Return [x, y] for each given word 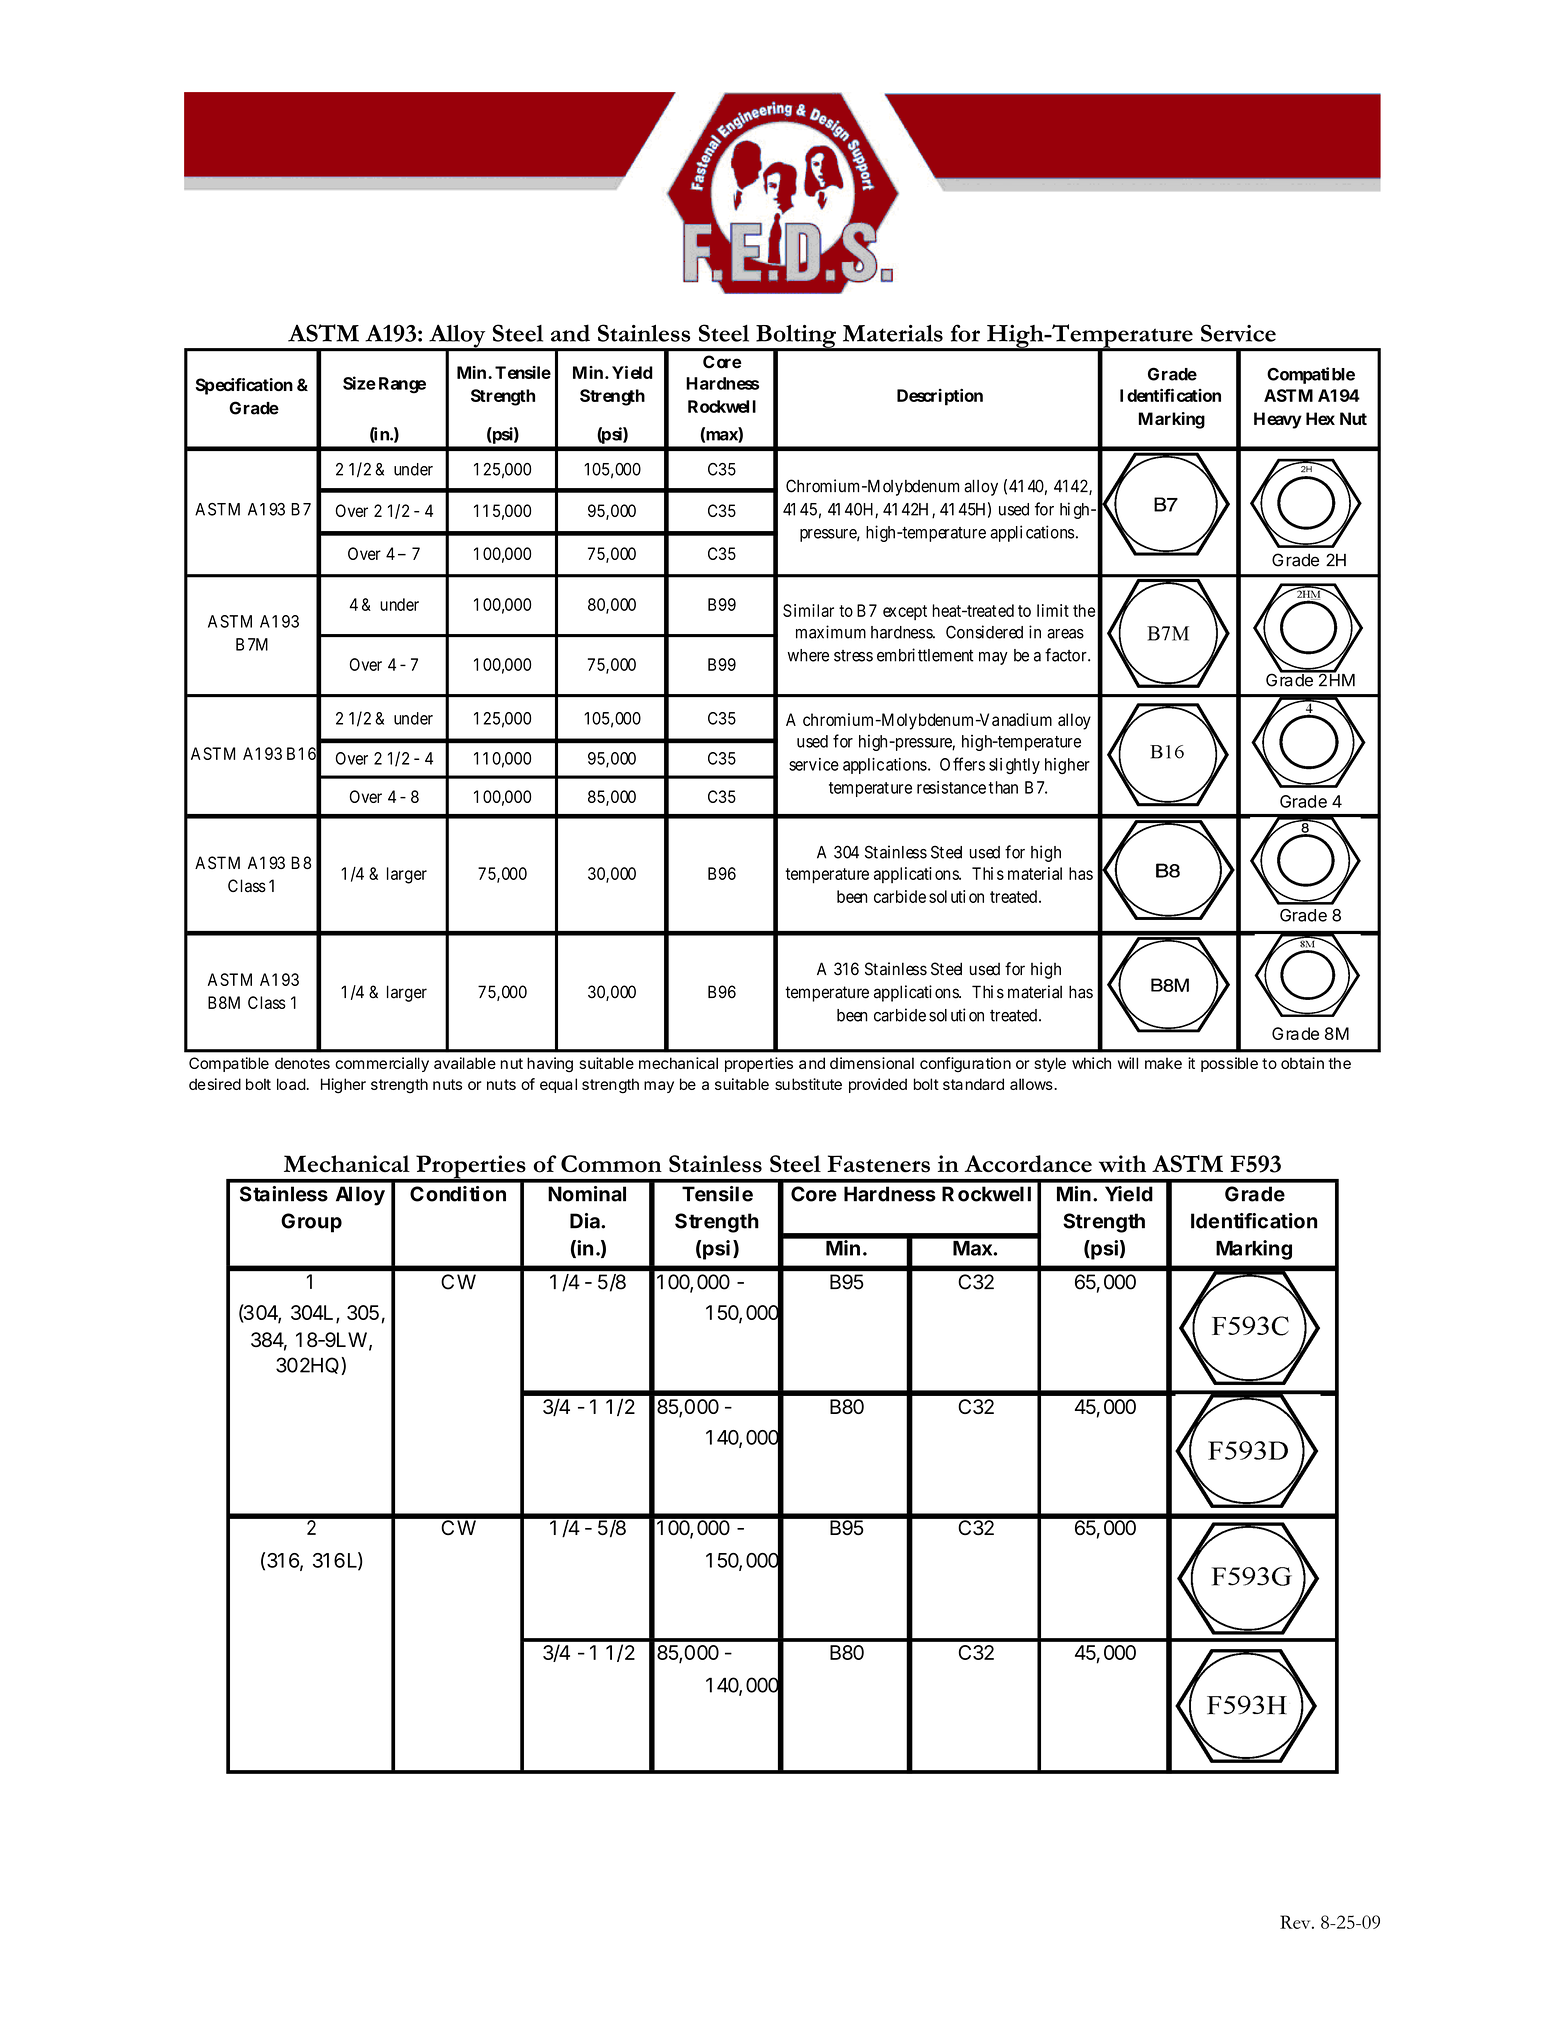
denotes [302, 1063]
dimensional [872, 1063]
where [808, 655]
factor [1067, 655]
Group [311, 1223]
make [1163, 1063]
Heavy [1278, 420]
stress [853, 656]
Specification [244, 386]
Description [940, 397]
